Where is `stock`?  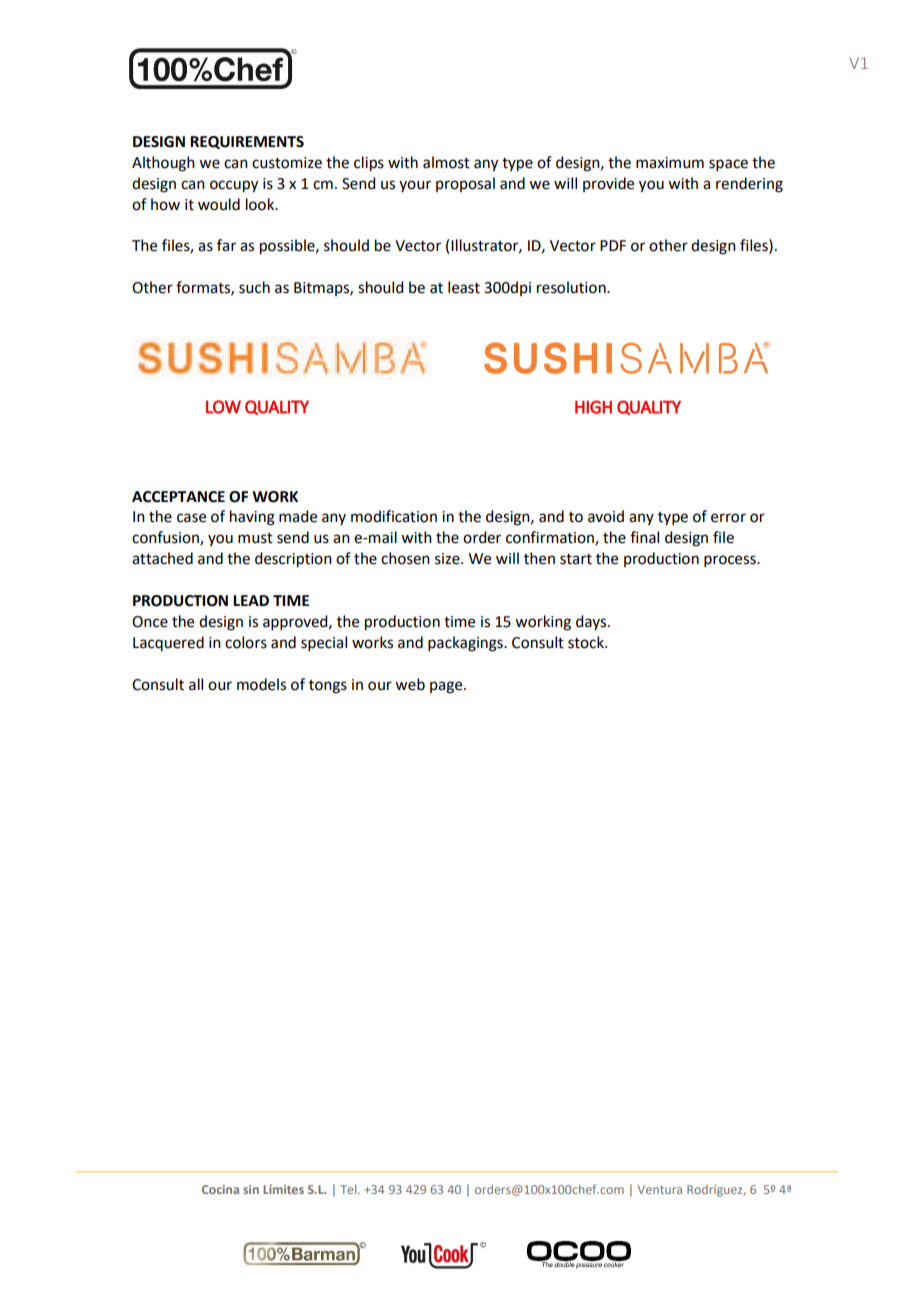 stock is located at coordinates (587, 642).
